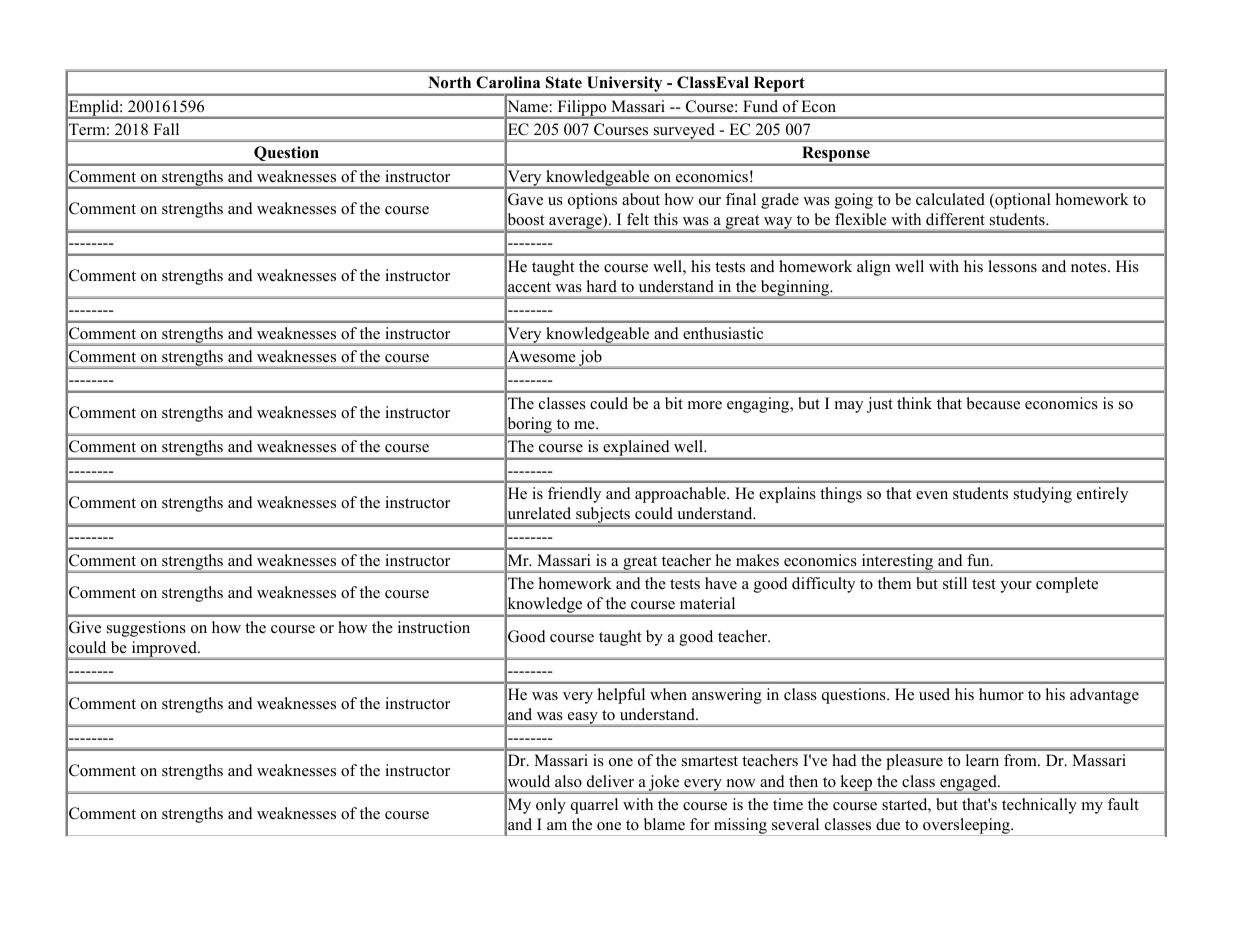 The image size is (1233, 952). What do you see at coordinates (836, 155) in the screenshot?
I see `Response` at bounding box center [836, 155].
